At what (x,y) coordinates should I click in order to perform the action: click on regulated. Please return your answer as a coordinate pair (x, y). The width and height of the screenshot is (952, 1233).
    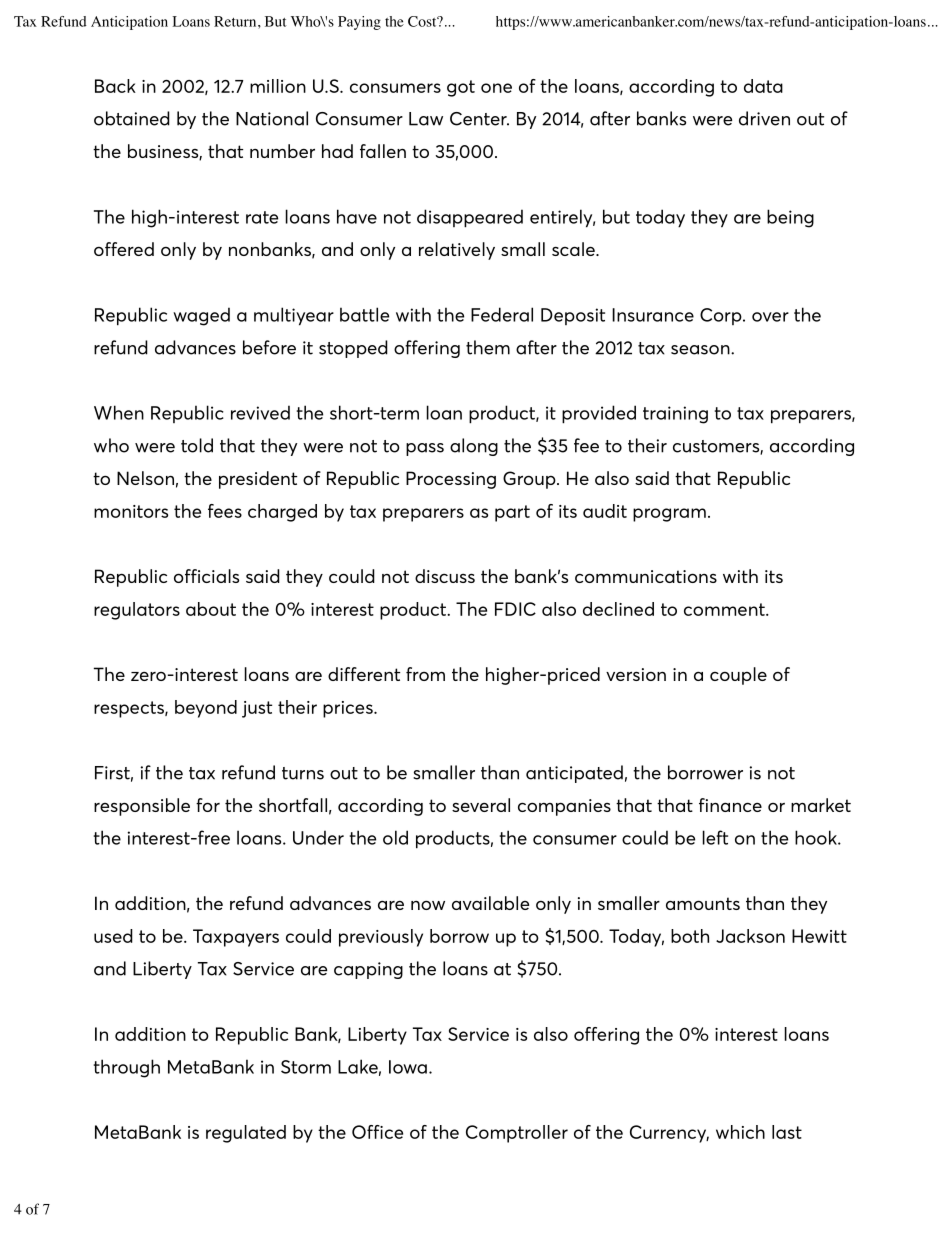
    Looking at the image, I should click on (246, 1134).
